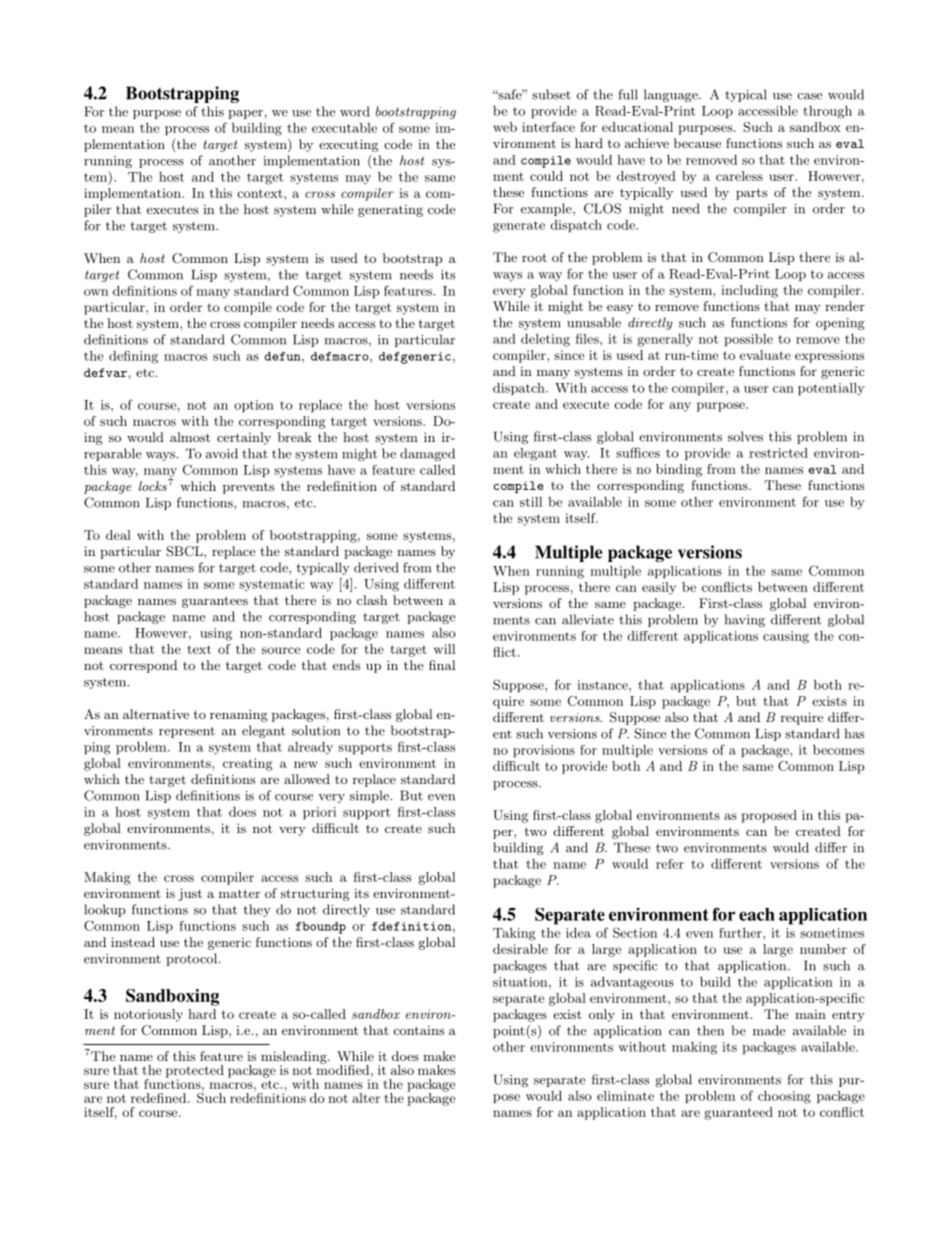 The height and width of the image is (1233, 952). I want to click on creating, so click(247, 764).
